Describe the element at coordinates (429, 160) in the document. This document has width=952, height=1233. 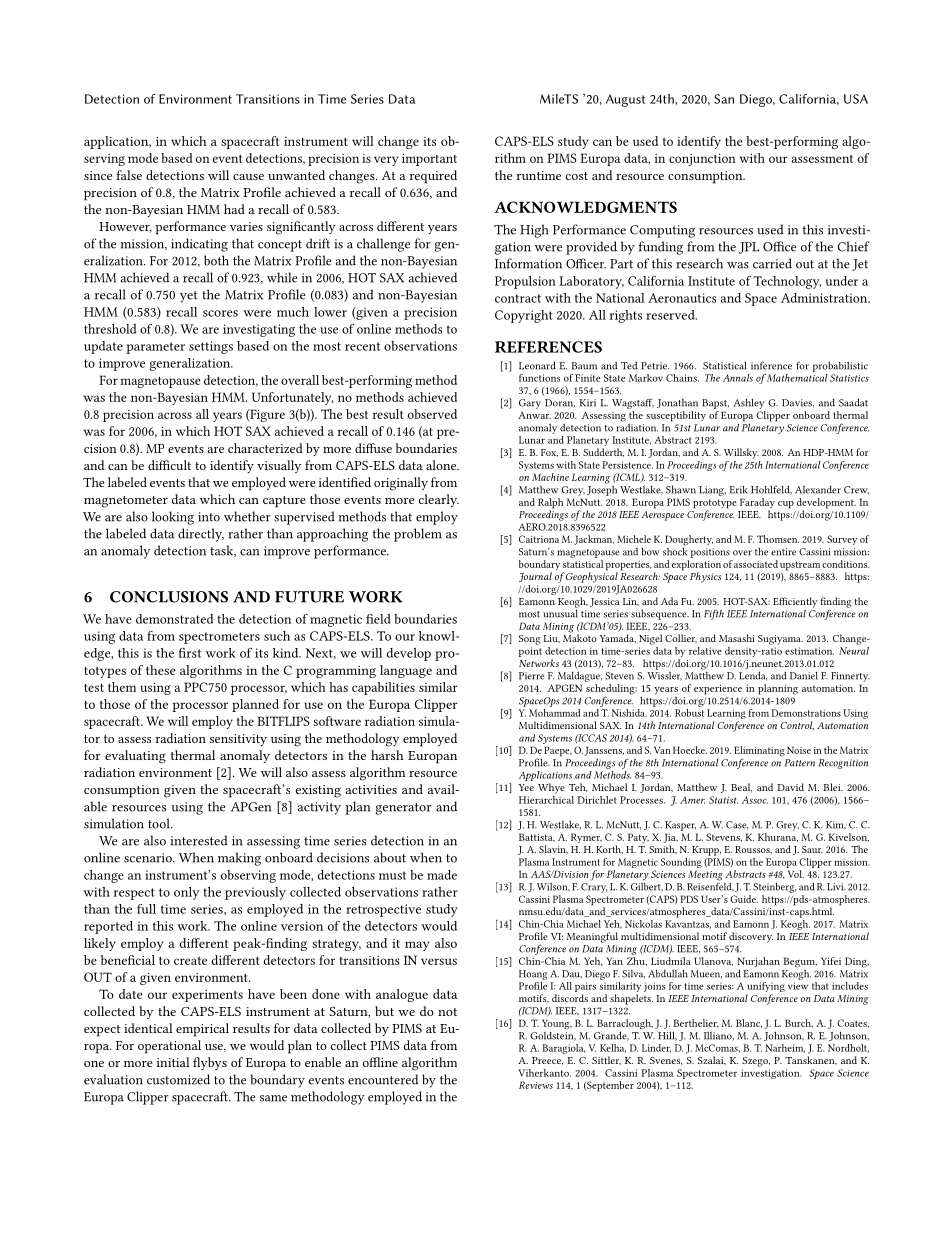
I see `important` at that location.
